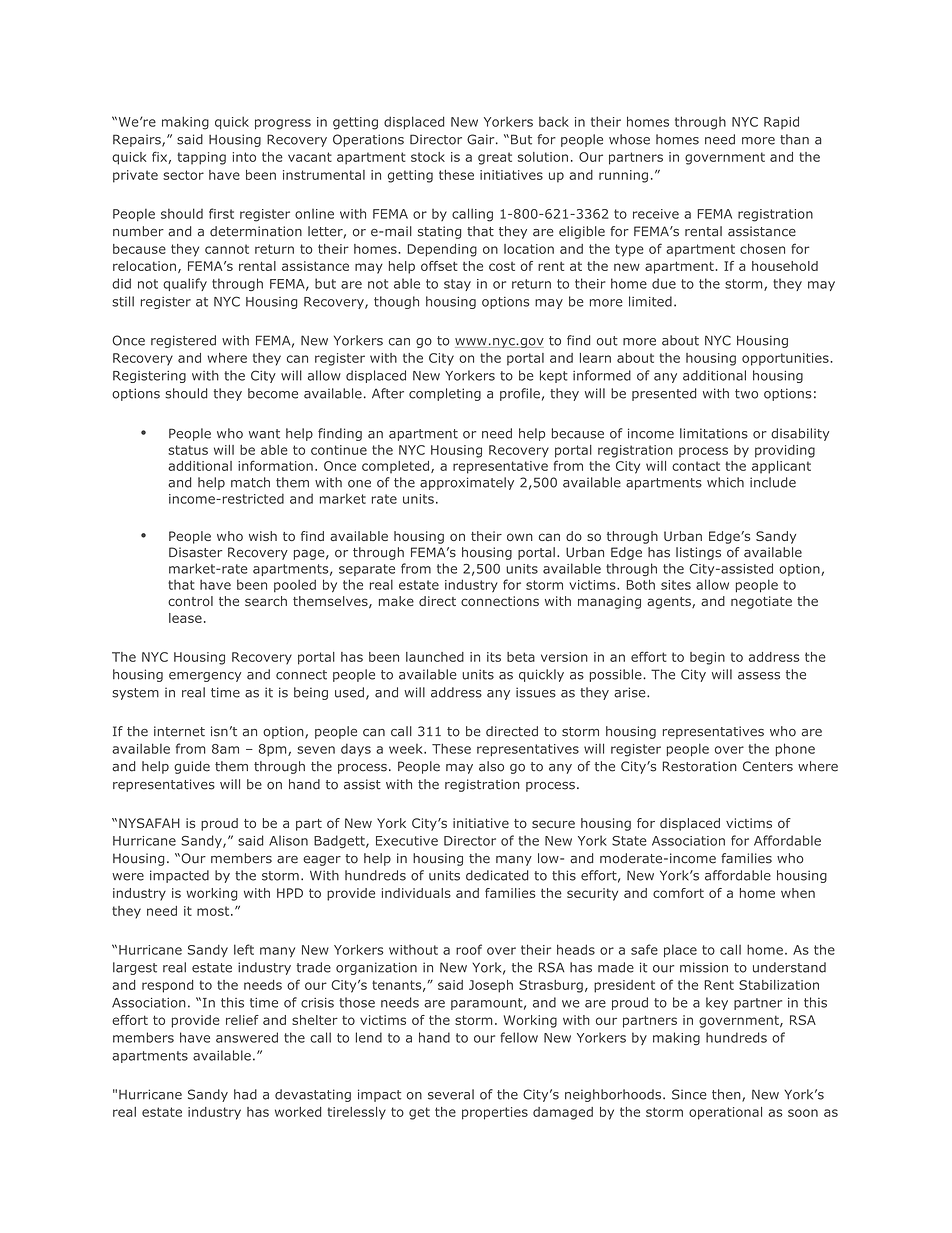  I want to click on great, so click(495, 158).
